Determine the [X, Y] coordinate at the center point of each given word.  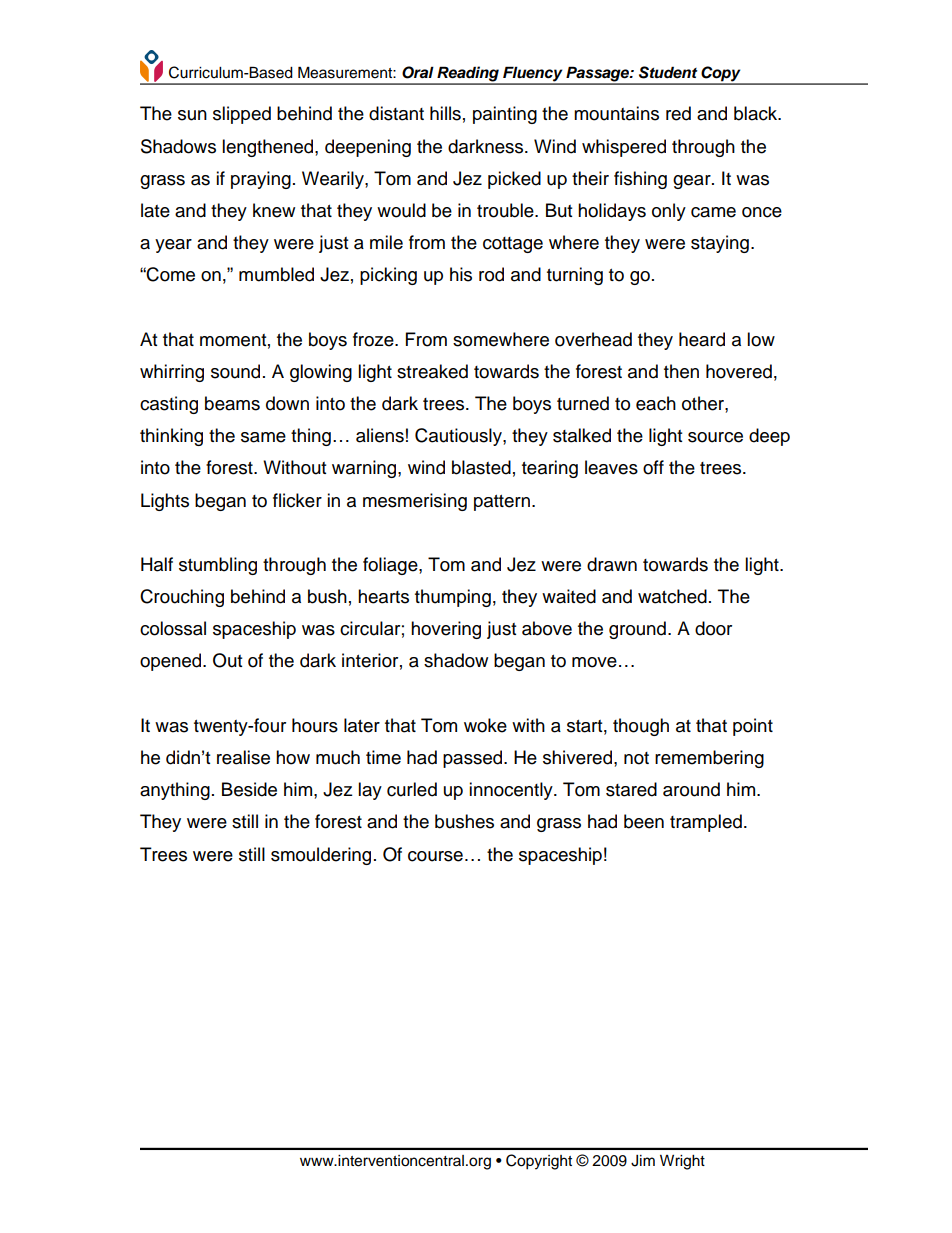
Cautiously [459, 437]
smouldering [321, 856]
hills [445, 113]
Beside [249, 789]
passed [474, 759]
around [691, 789]
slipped [242, 115]
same [263, 437]
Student [668, 72]
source [715, 437]
